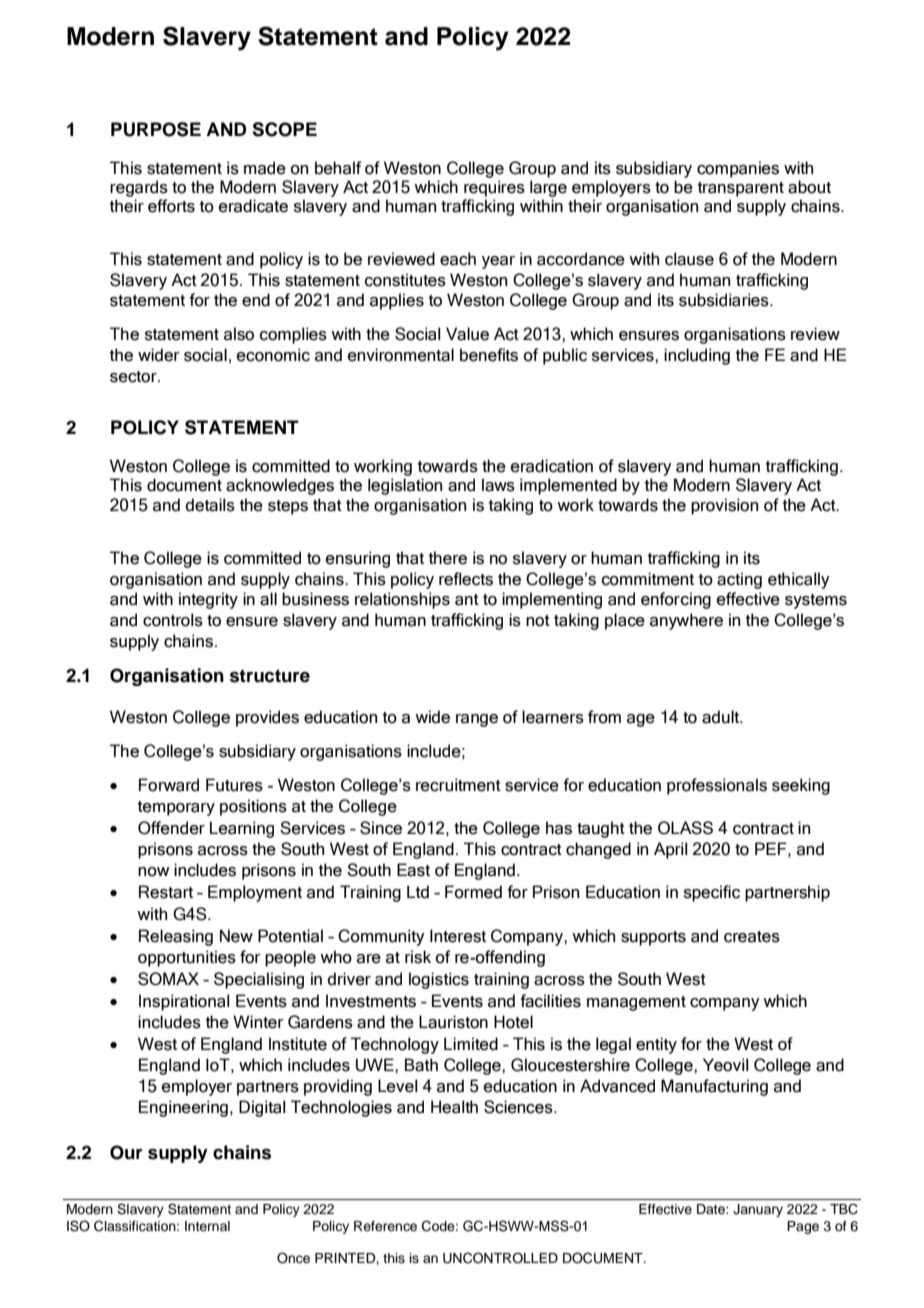 The width and height of the screenshot is (924, 1308). What do you see at coordinates (477, 720) in the screenshot?
I see `range` at bounding box center [477, 720].
